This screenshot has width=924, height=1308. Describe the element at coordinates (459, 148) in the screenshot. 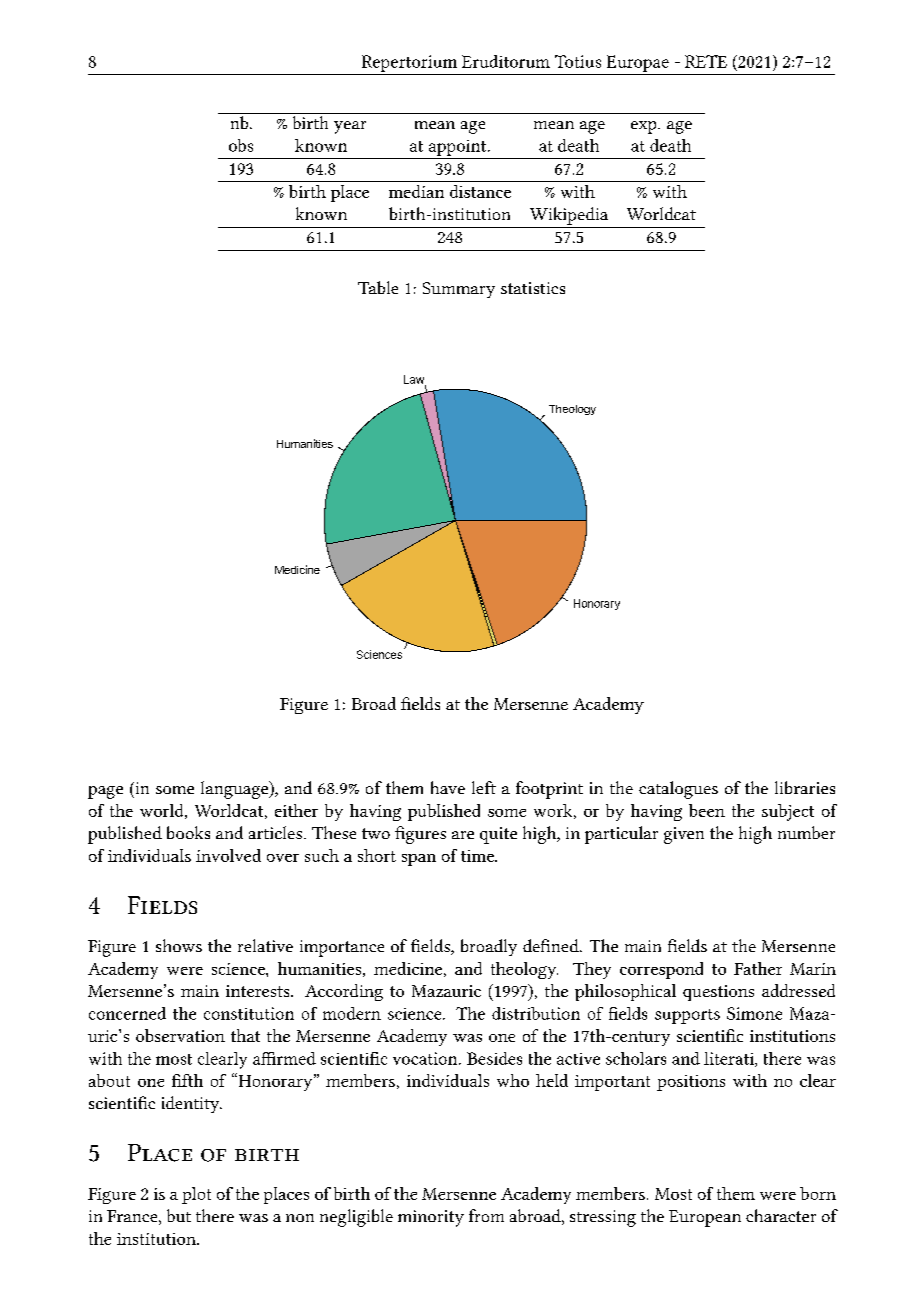

I see `appoint` at that location.
